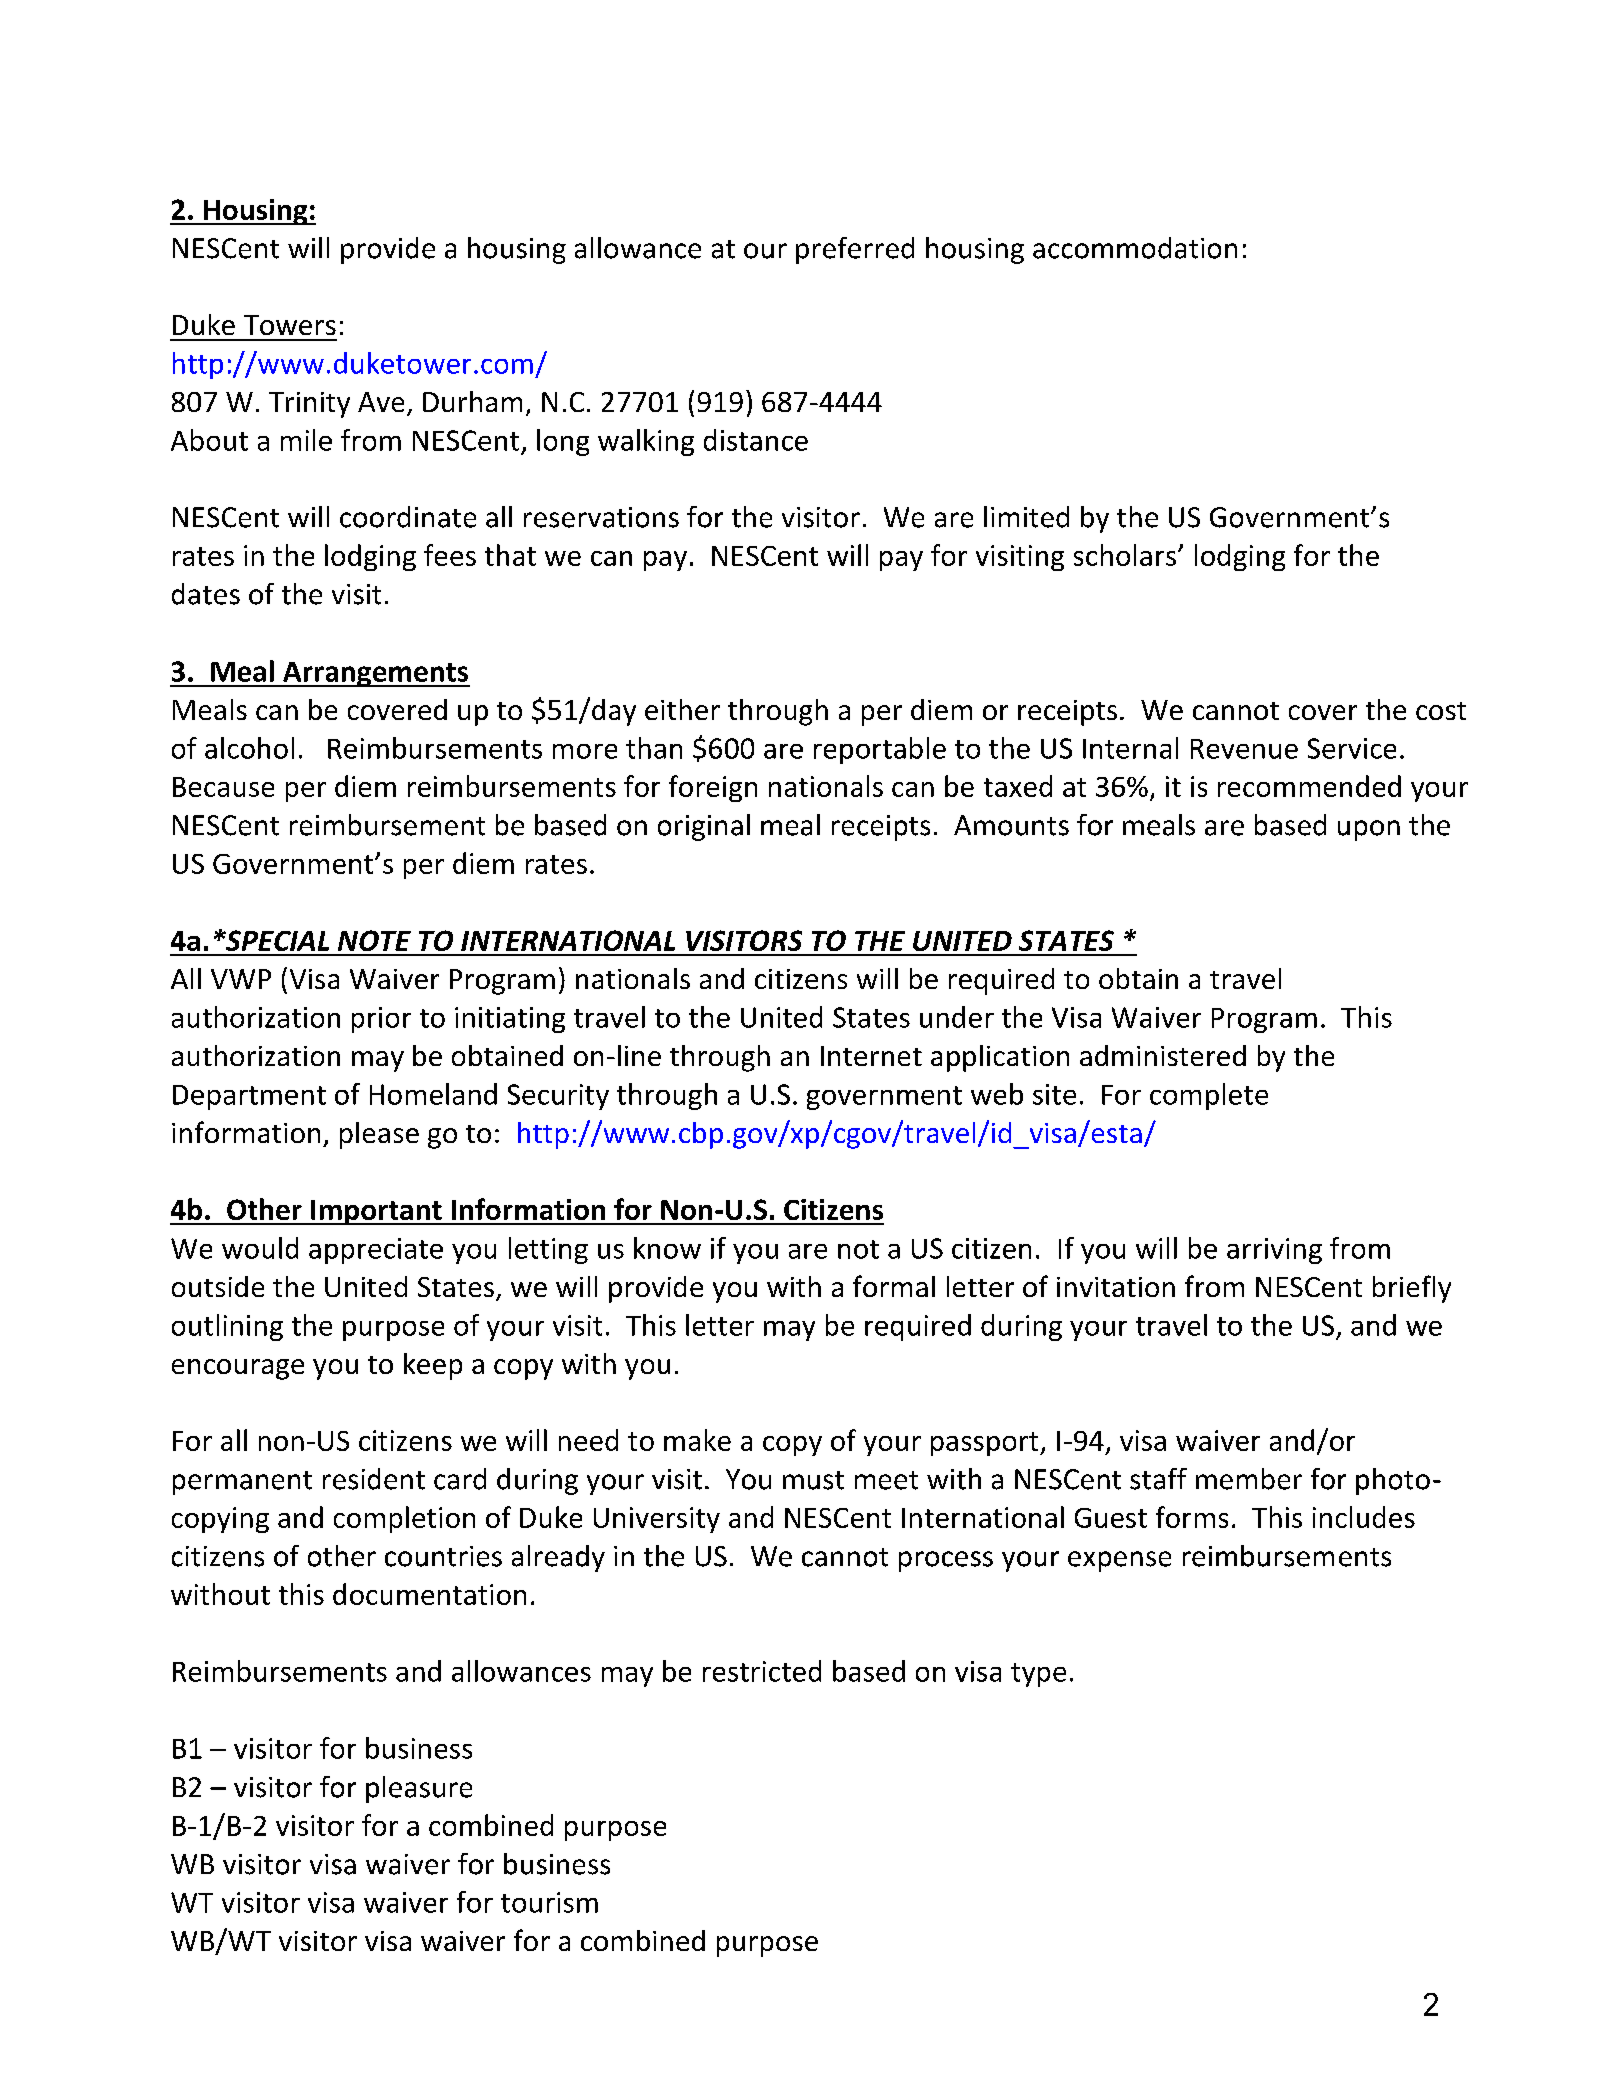  I want to click on restricted, so click(762, 1671).
